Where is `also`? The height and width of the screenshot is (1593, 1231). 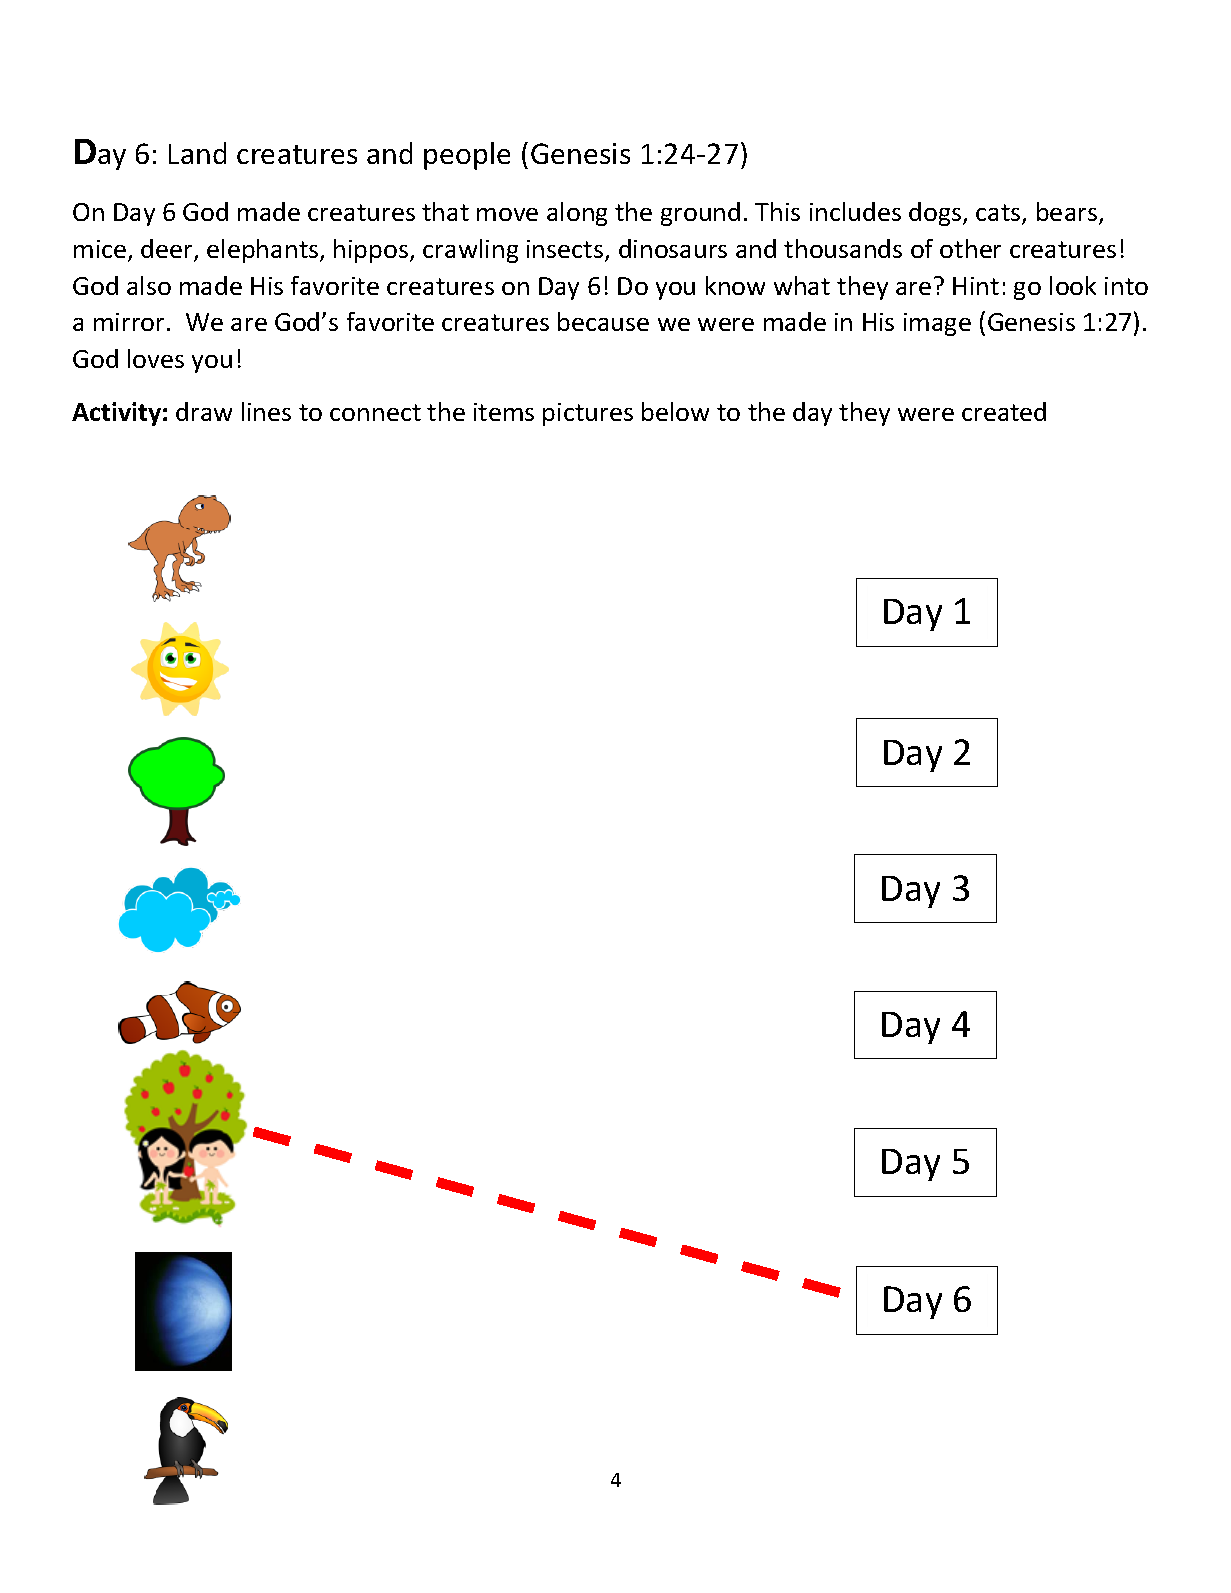 also is located at coordinates (149, 285).
